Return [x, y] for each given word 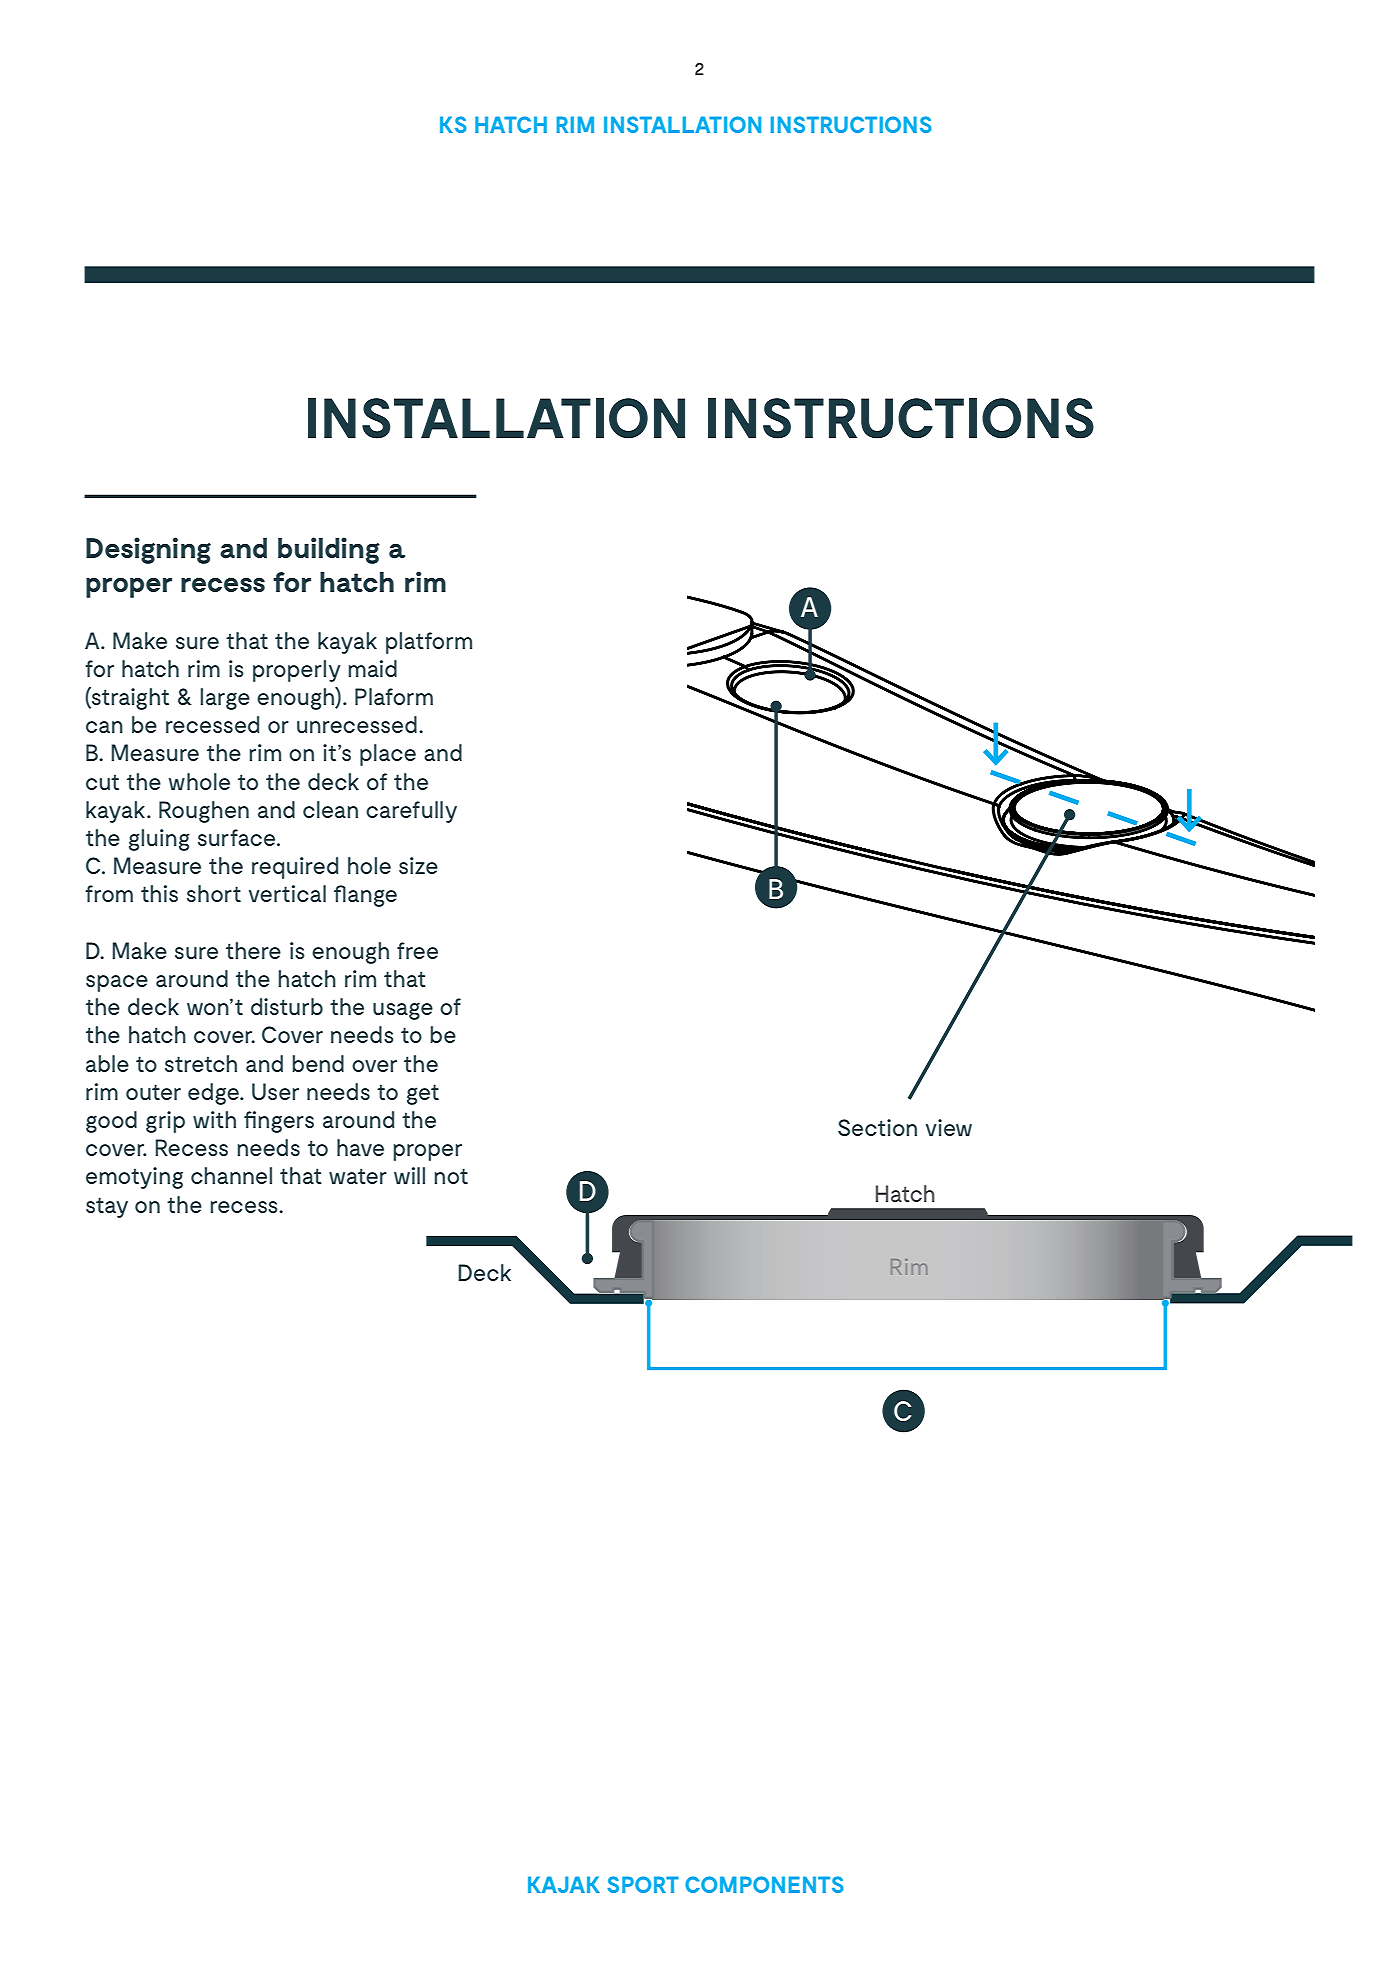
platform [429, 643]
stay [107, 1207]
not [451, 1176]
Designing [148, 550]
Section [877, 1127]
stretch [201, 1063]
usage [403, 1011]
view [949, 1127]
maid [373, 668]
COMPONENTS [764, 1884]
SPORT [643, 1884]
